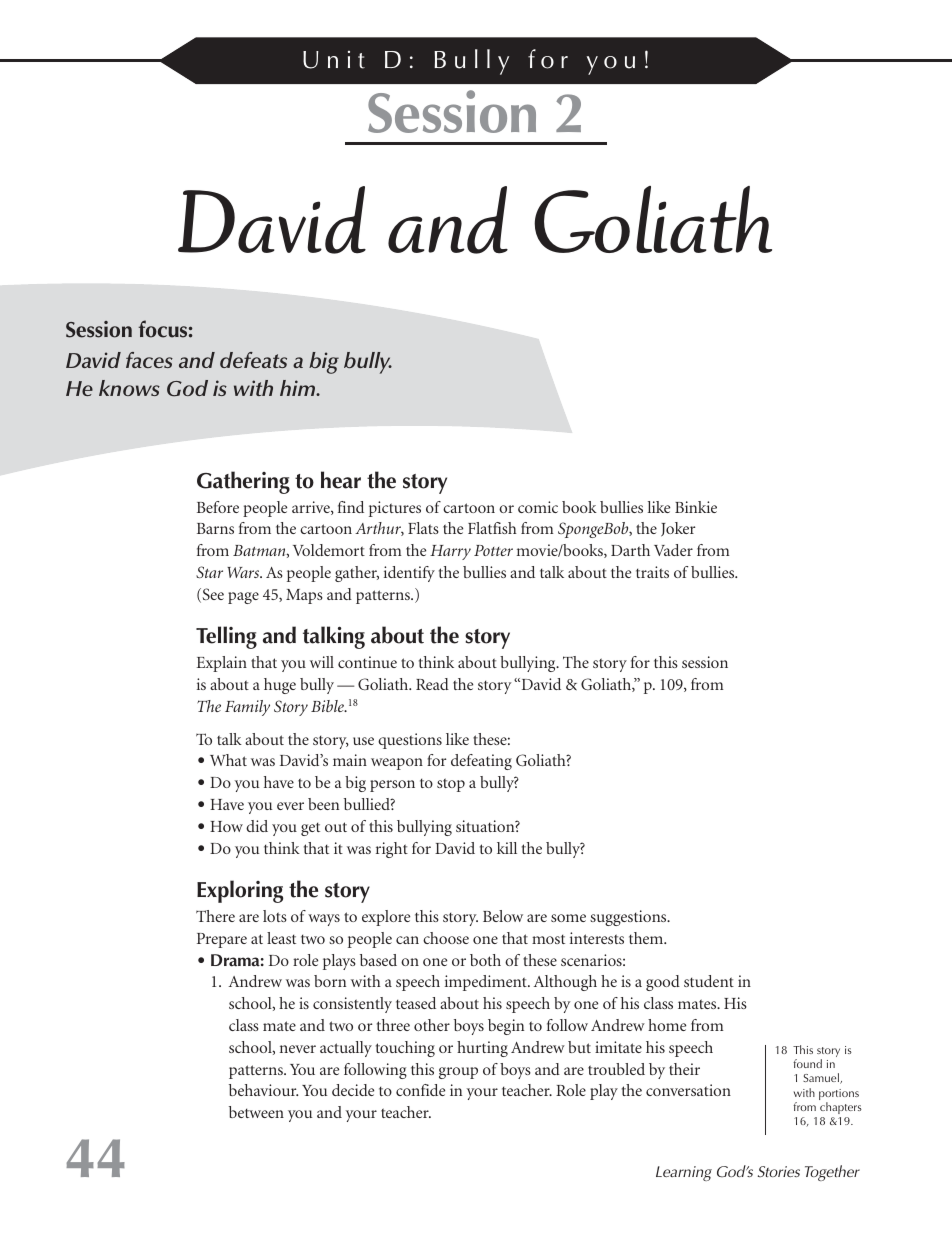 The image size is (952, 1233). Describe the element at coordinates (678, 529) in the screenshot. I see `Joker` at that location.
